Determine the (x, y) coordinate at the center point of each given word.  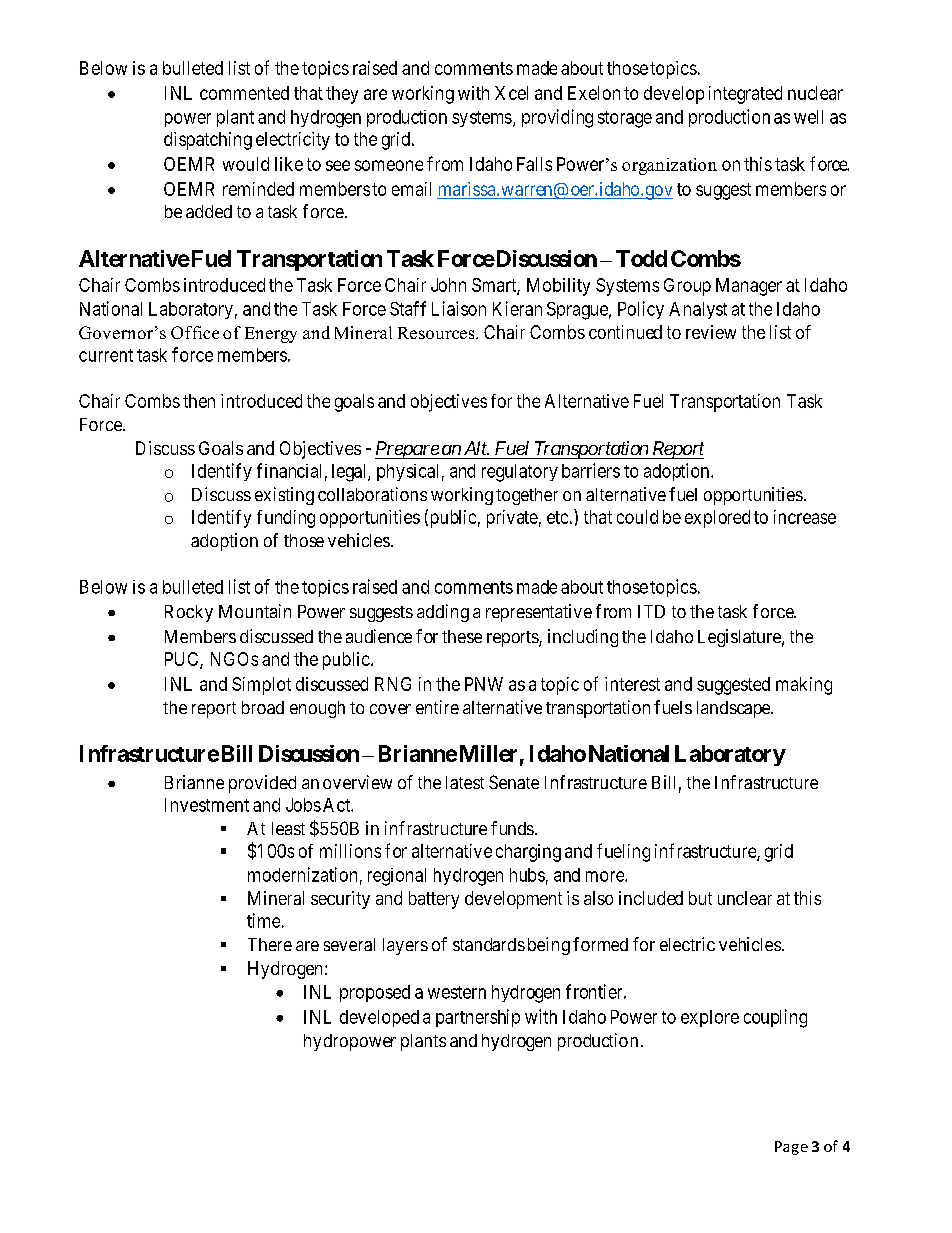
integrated (745, 95)
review (711, 332)
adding (443, 613)
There (270, 944)
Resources (437, 333)
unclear (745, 898)
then (199, 401)
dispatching (208, 141)
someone (389, 165)
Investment (207, 805)
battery (434, 900)
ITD (651, 611)
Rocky (189, 613)
